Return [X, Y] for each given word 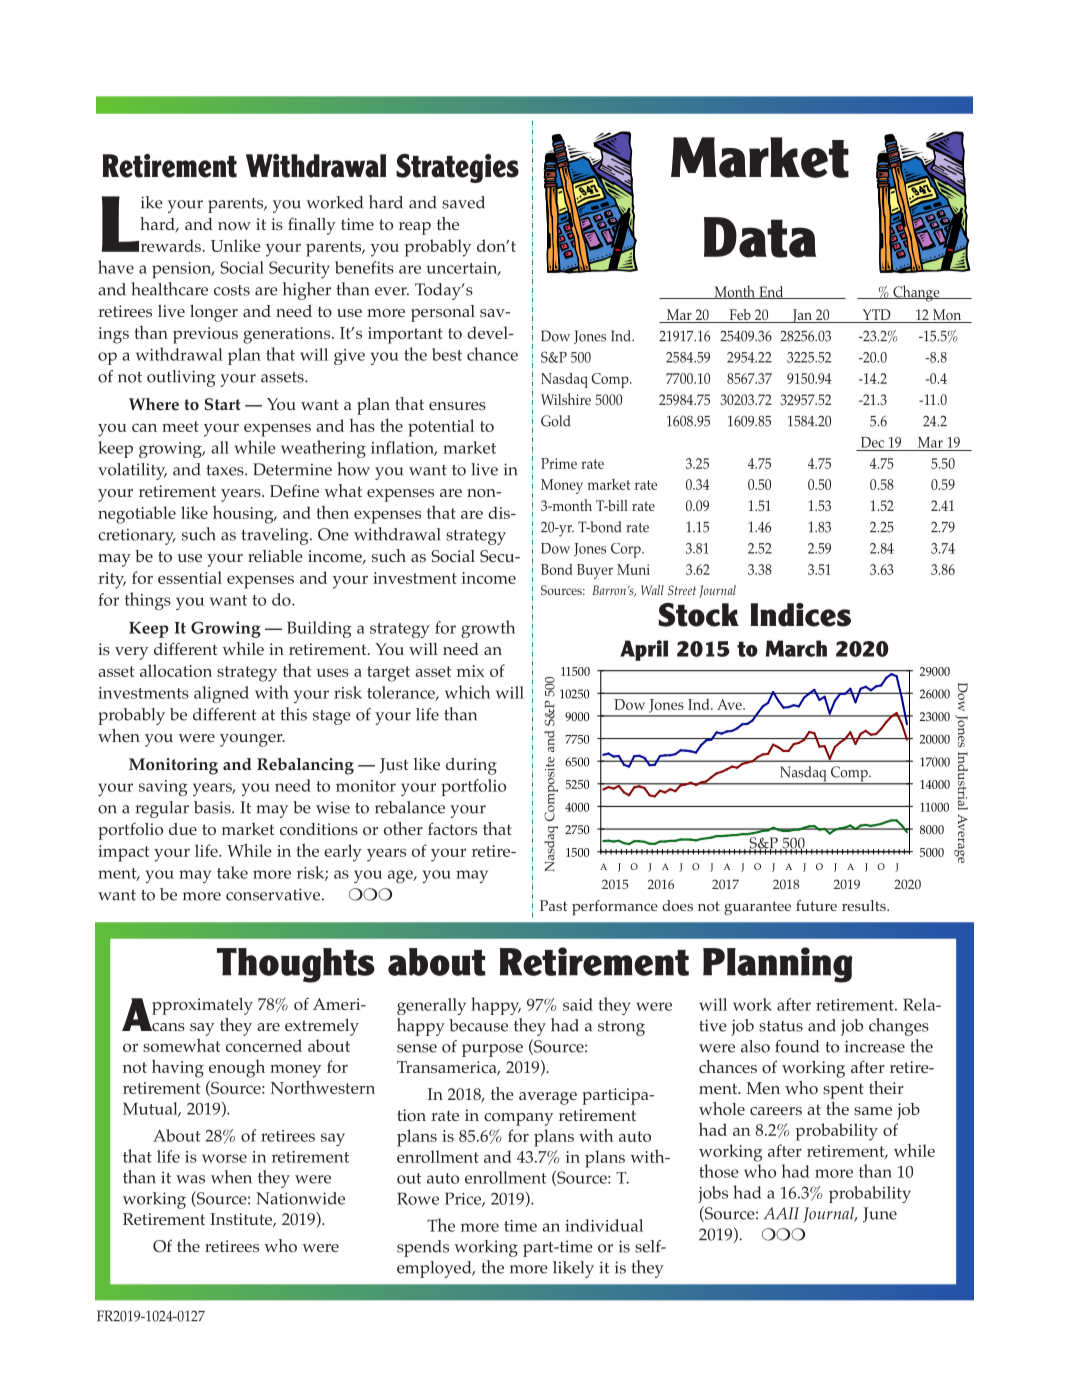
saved [463, 202]
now [234, 226]
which [467, 692]
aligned [221, 694]
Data [760, 237]
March [796, 648]
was [190, 1179]
